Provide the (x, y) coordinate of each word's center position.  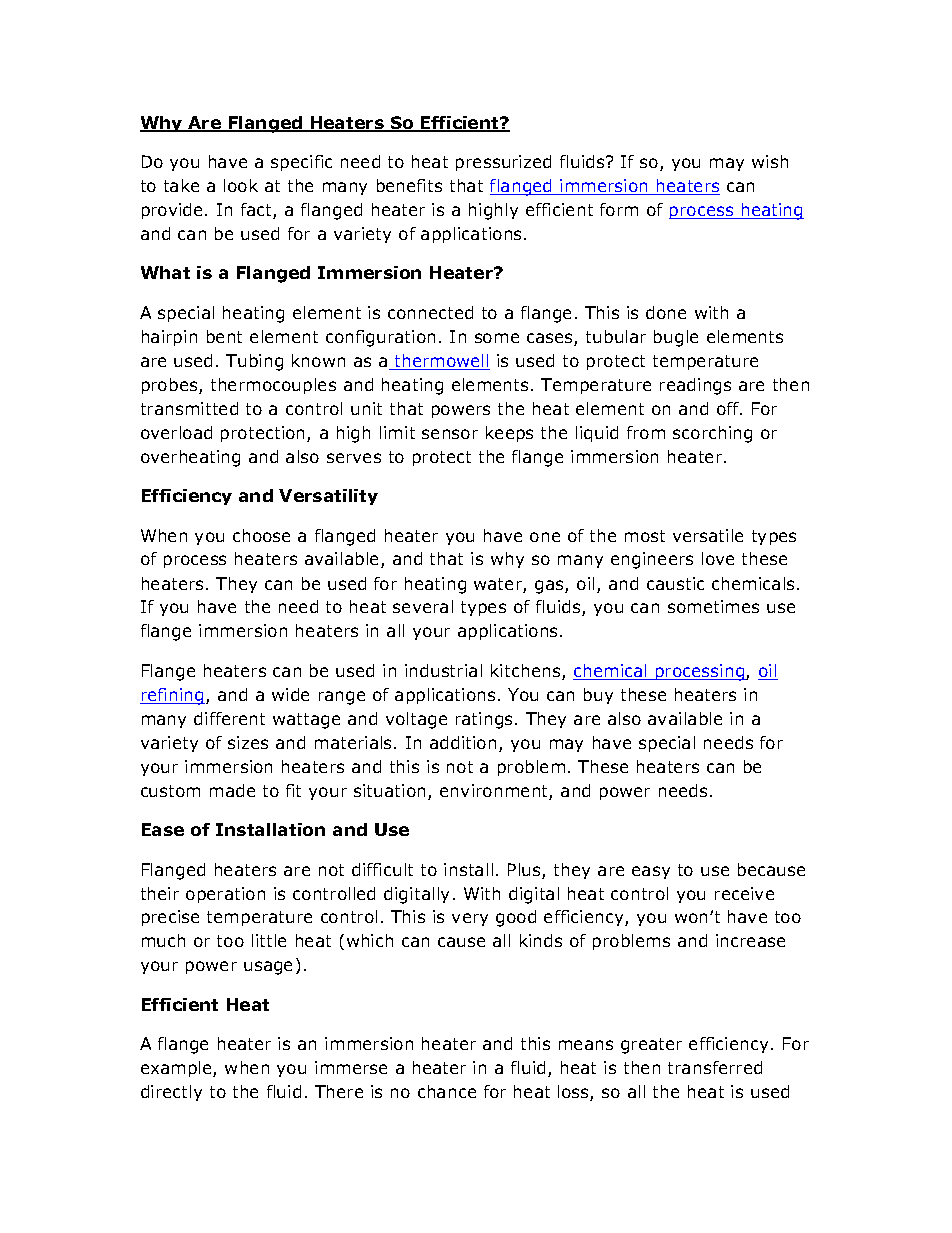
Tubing (254, 362)
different (229, 718)
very (470, 919)
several (423, 606)
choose (261, 535)
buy (598, 696)
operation (225, 895)
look (241, 185)
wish (770, 161)
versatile (708, 535)
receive (744, 893)
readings (695, 386)
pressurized (503, 163)
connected (430, 312)
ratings (486, 720)
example (177, 1069)
